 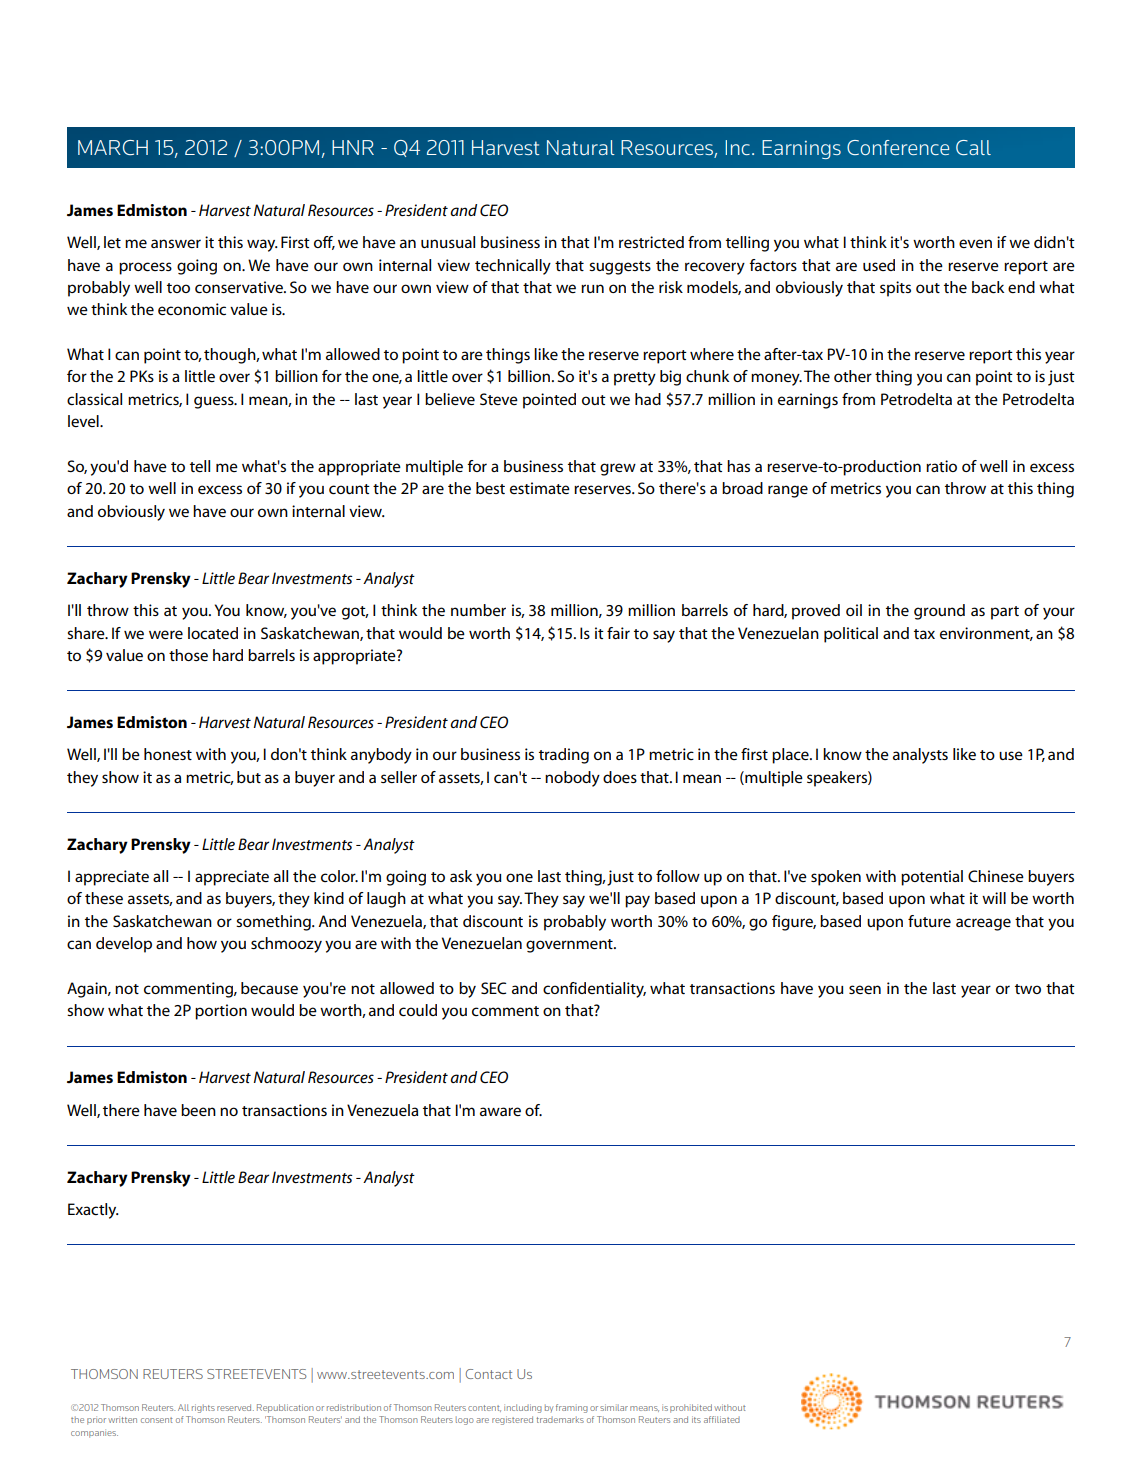 I want to click on restricted, so click(x=651, y=242).
